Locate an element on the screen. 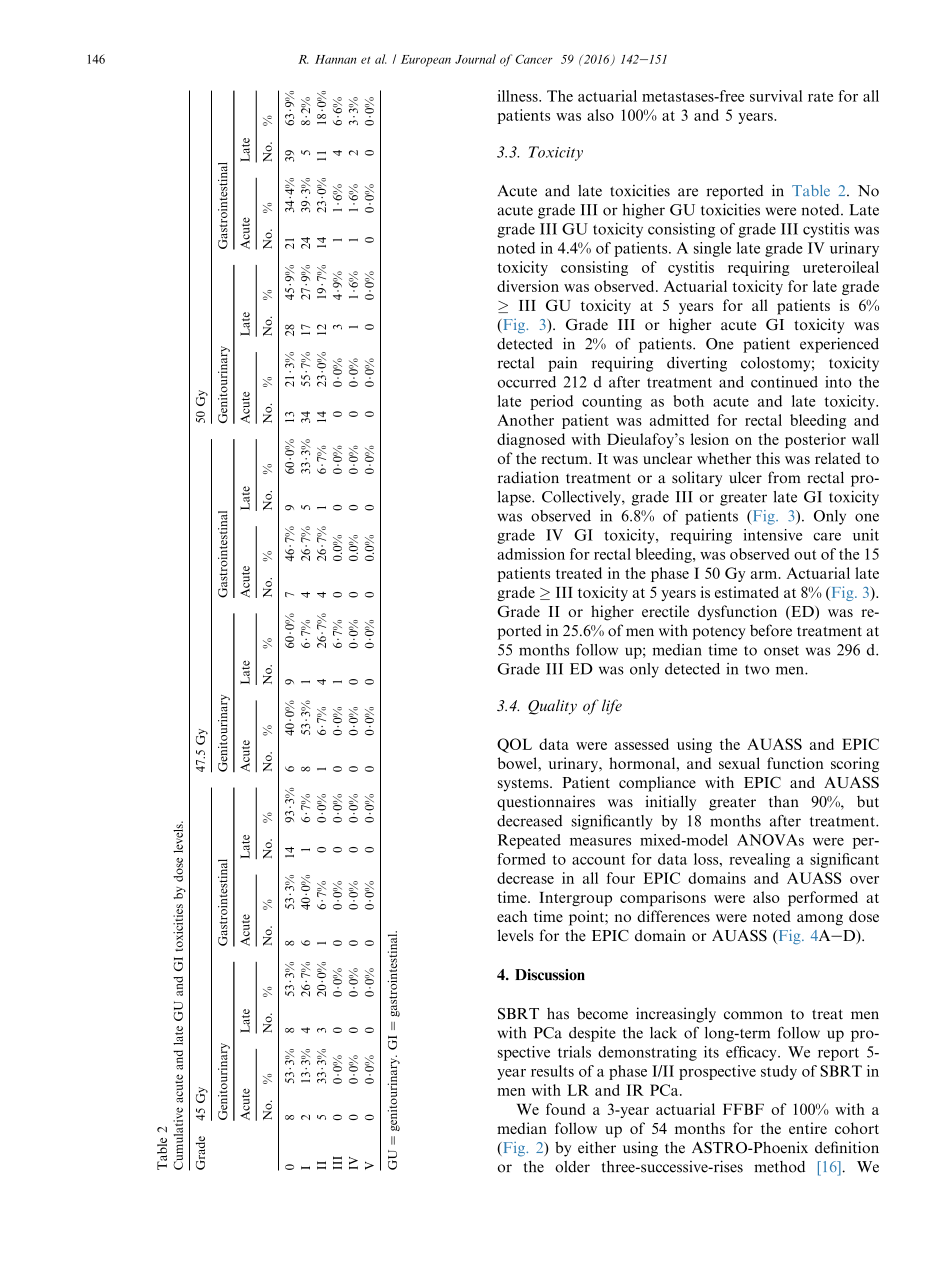  QOL is located at coordinates (514, 745).
